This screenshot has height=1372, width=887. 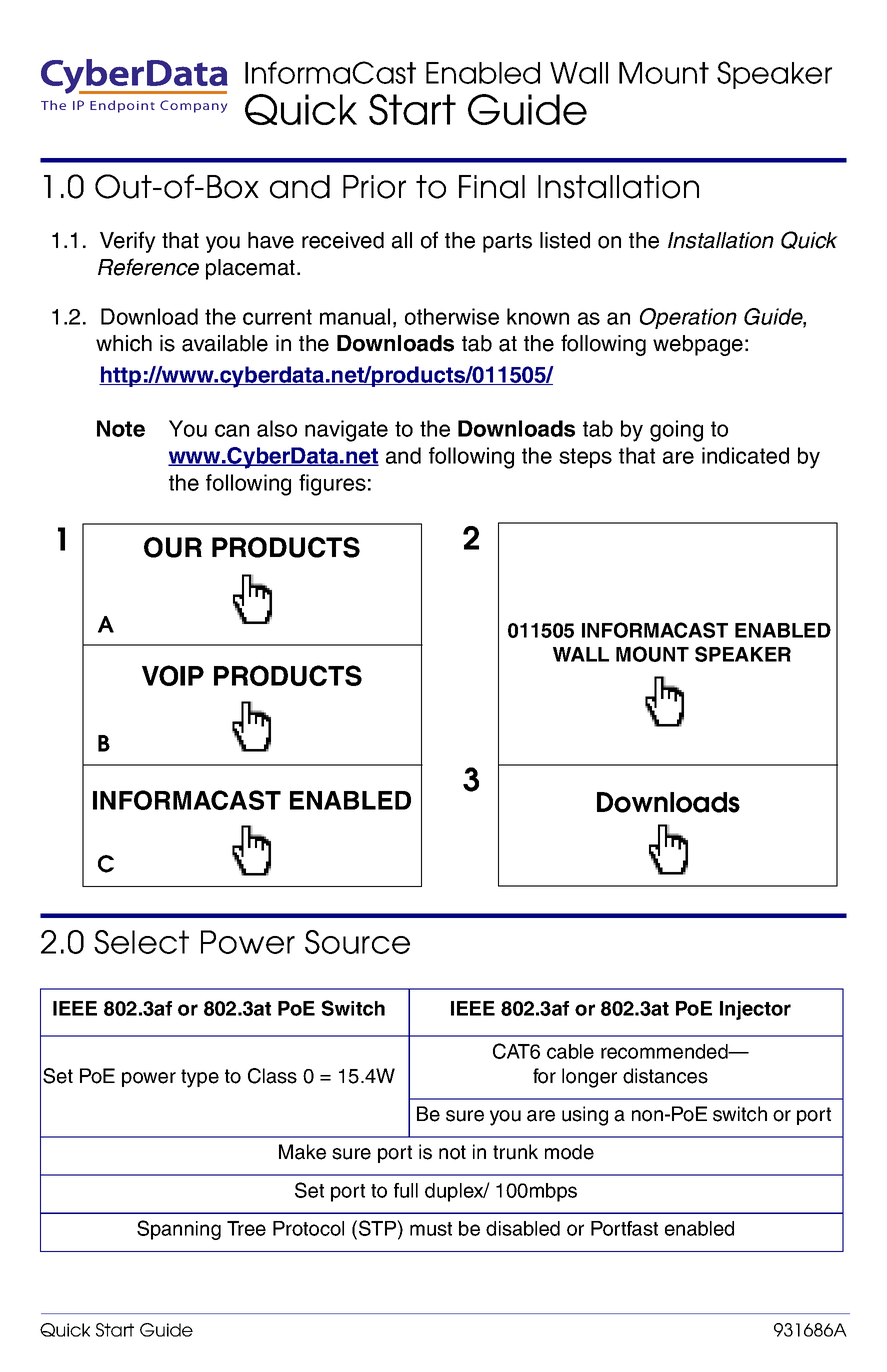 I want to click on Select, so click(x=141, y=942).
